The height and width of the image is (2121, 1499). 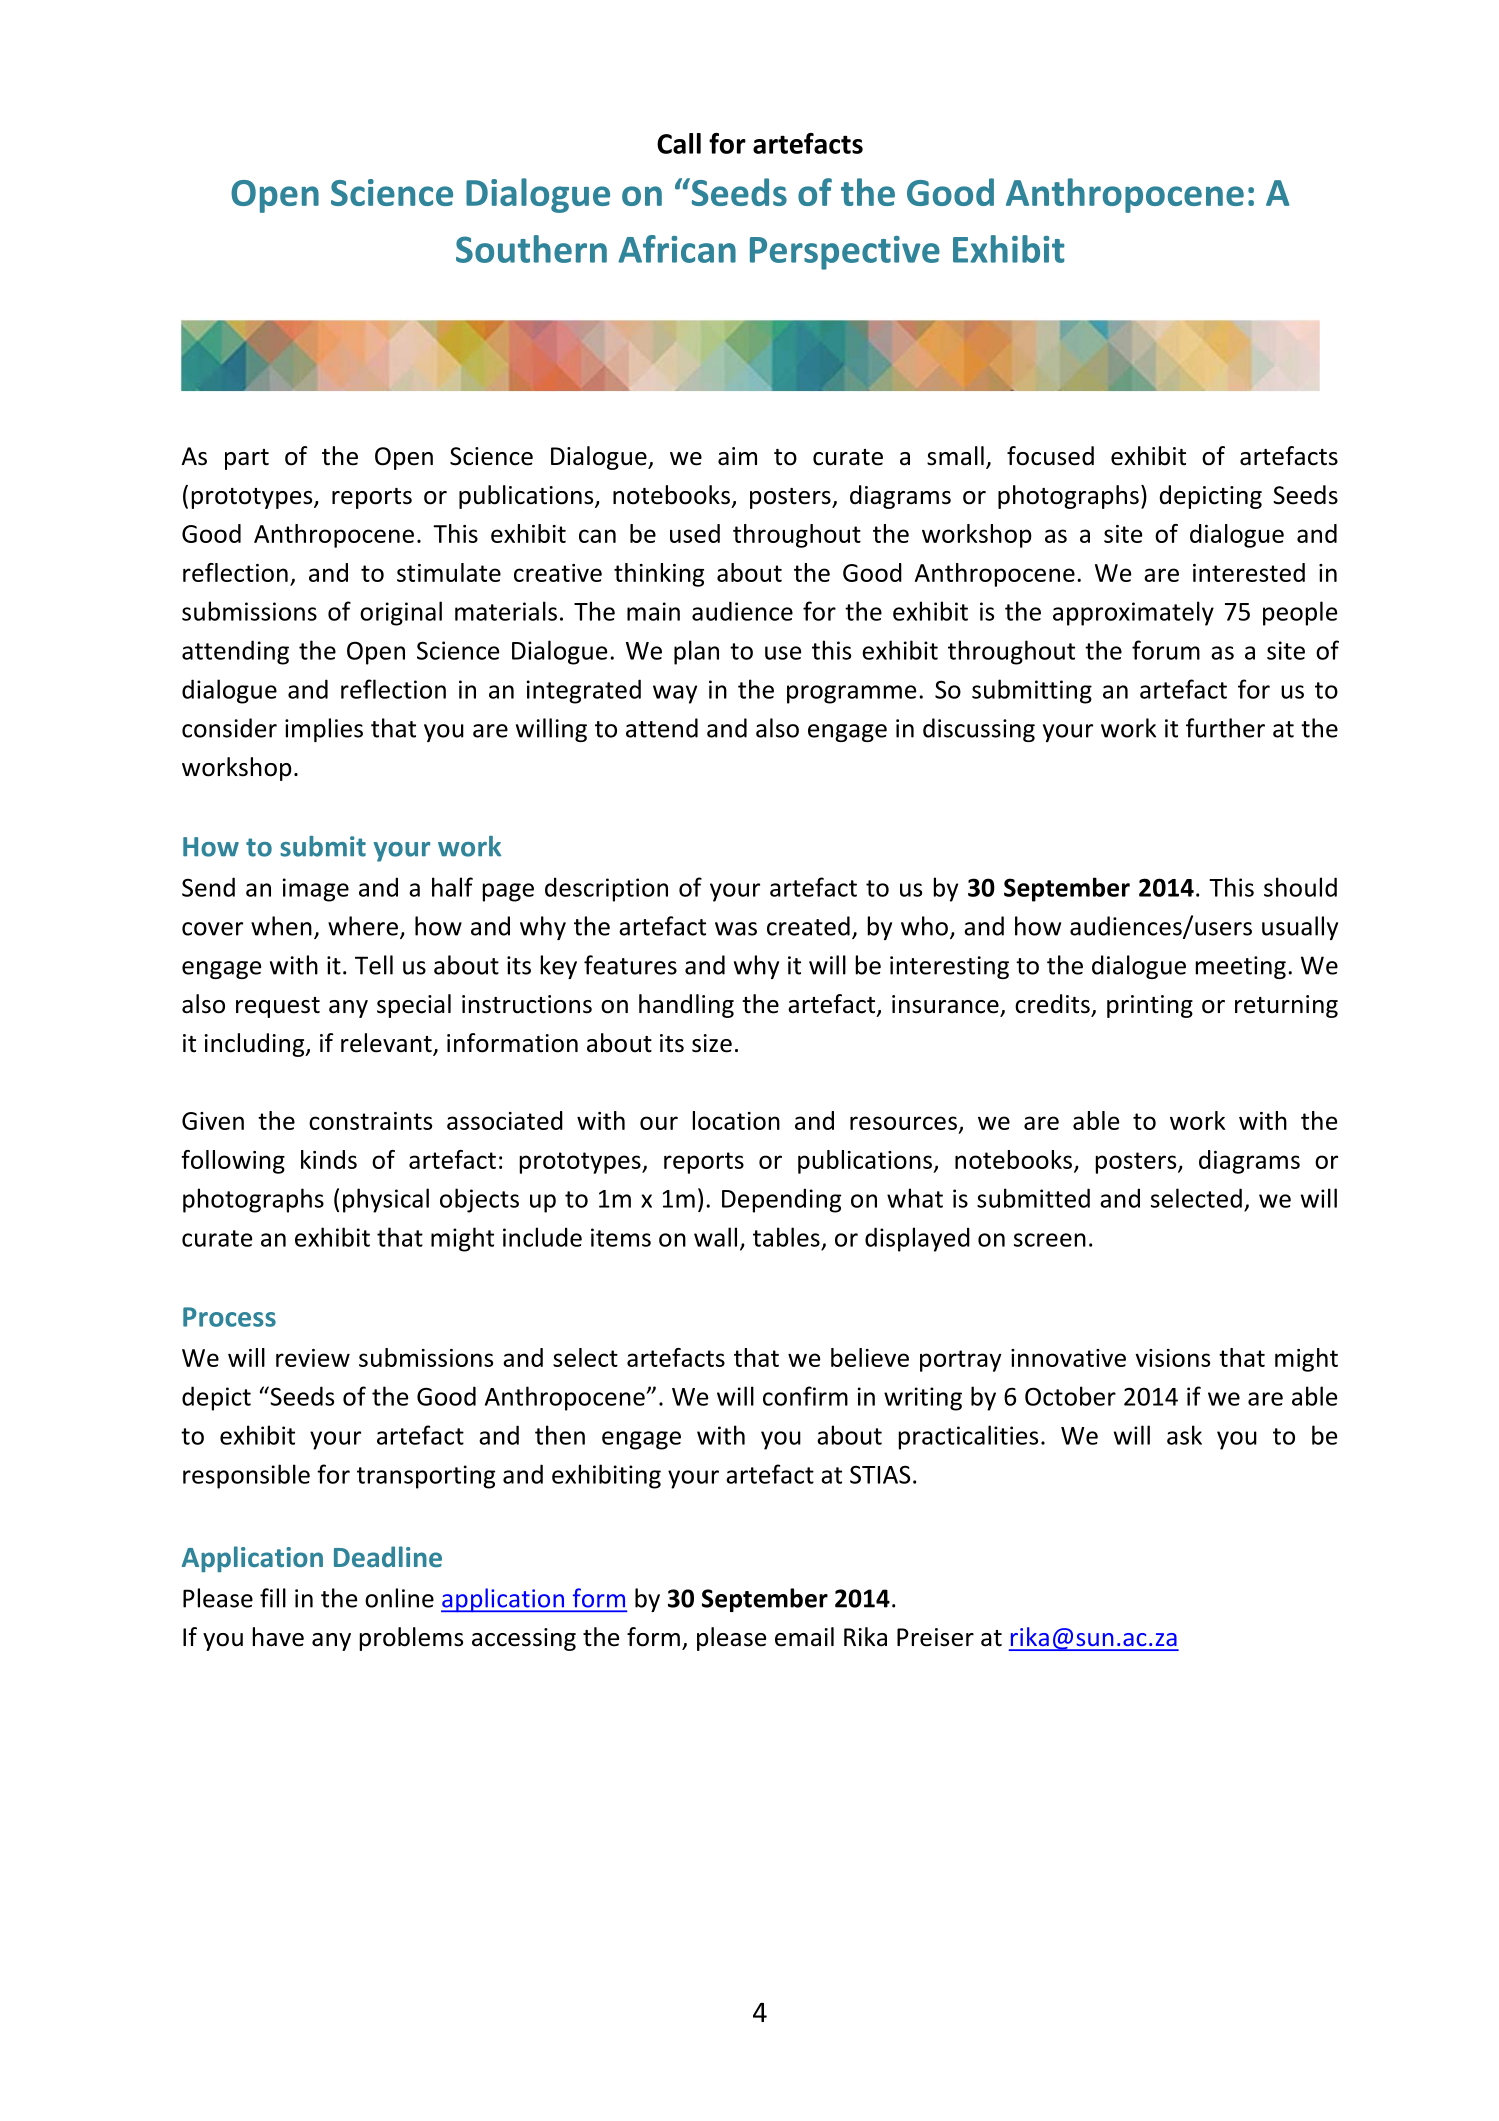 I want to click on Perspective, so click(x=845, y=253).
